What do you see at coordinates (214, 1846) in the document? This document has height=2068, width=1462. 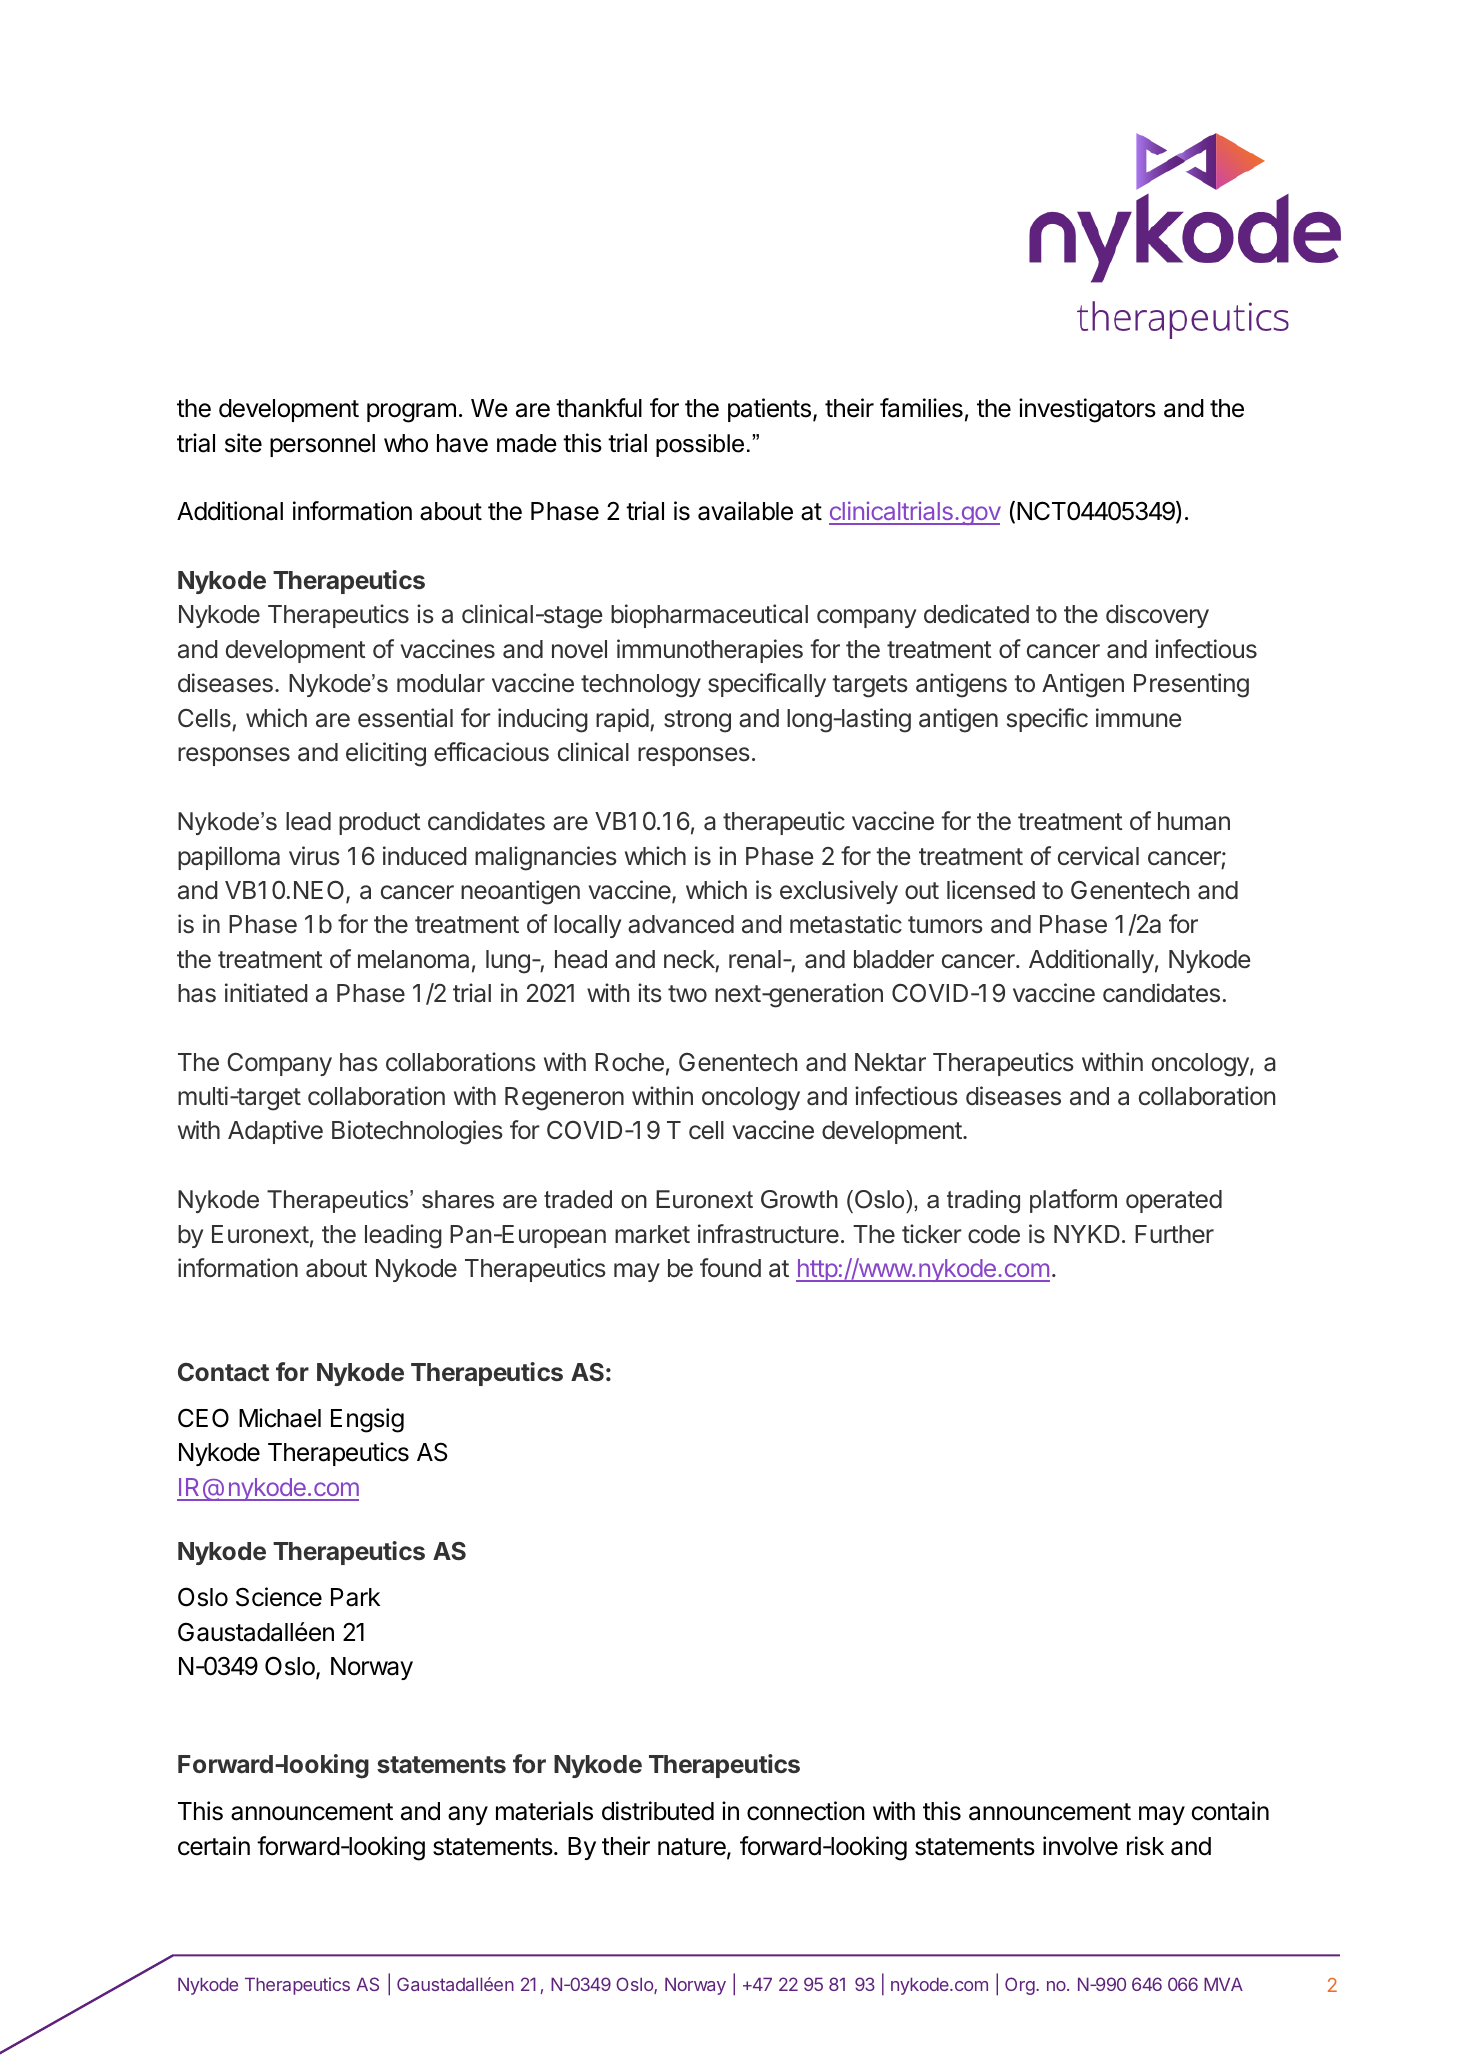 I see `certain` at bounding box center [214, 1846].
